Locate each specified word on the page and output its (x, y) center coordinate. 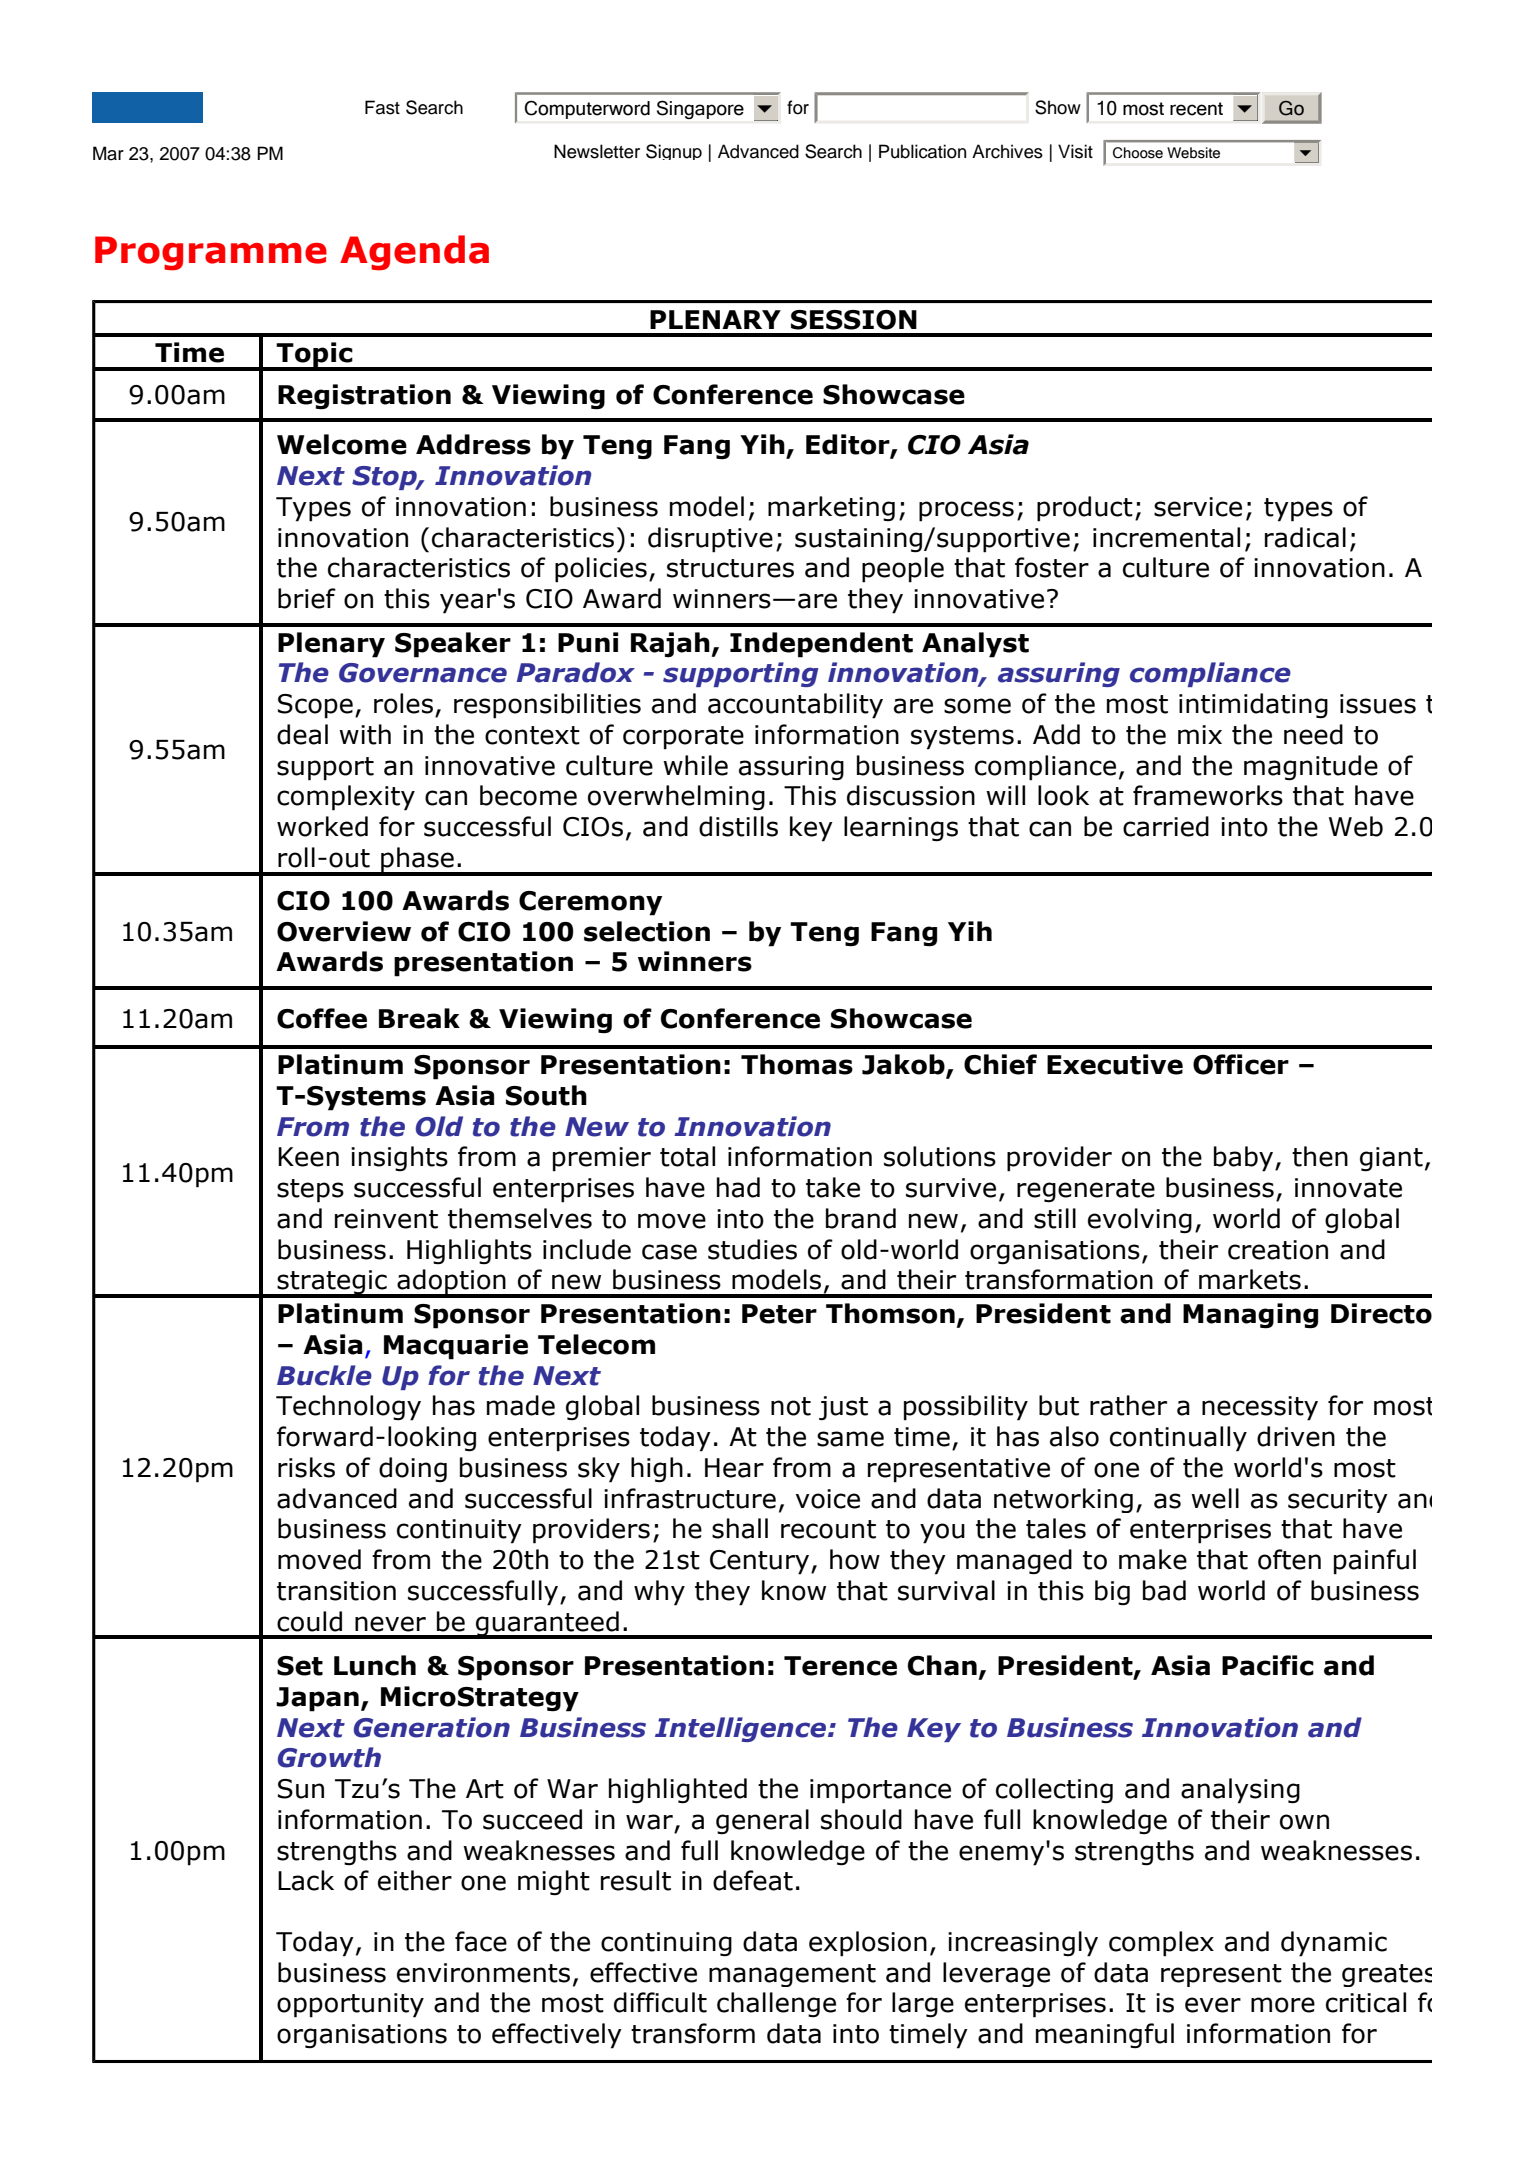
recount (828, 1529)
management (792, 1975)
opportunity (350, 2005)
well (1215, 1498)
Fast (382, 107)
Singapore (700, 110)
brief (307, 598)
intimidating (1253, 706)
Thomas (797, 1064)
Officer (1241, 1064)
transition (336, 1591)
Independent (821, 645)
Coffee (322, 1018)
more (1283, 2005)
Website (1193, 153)
